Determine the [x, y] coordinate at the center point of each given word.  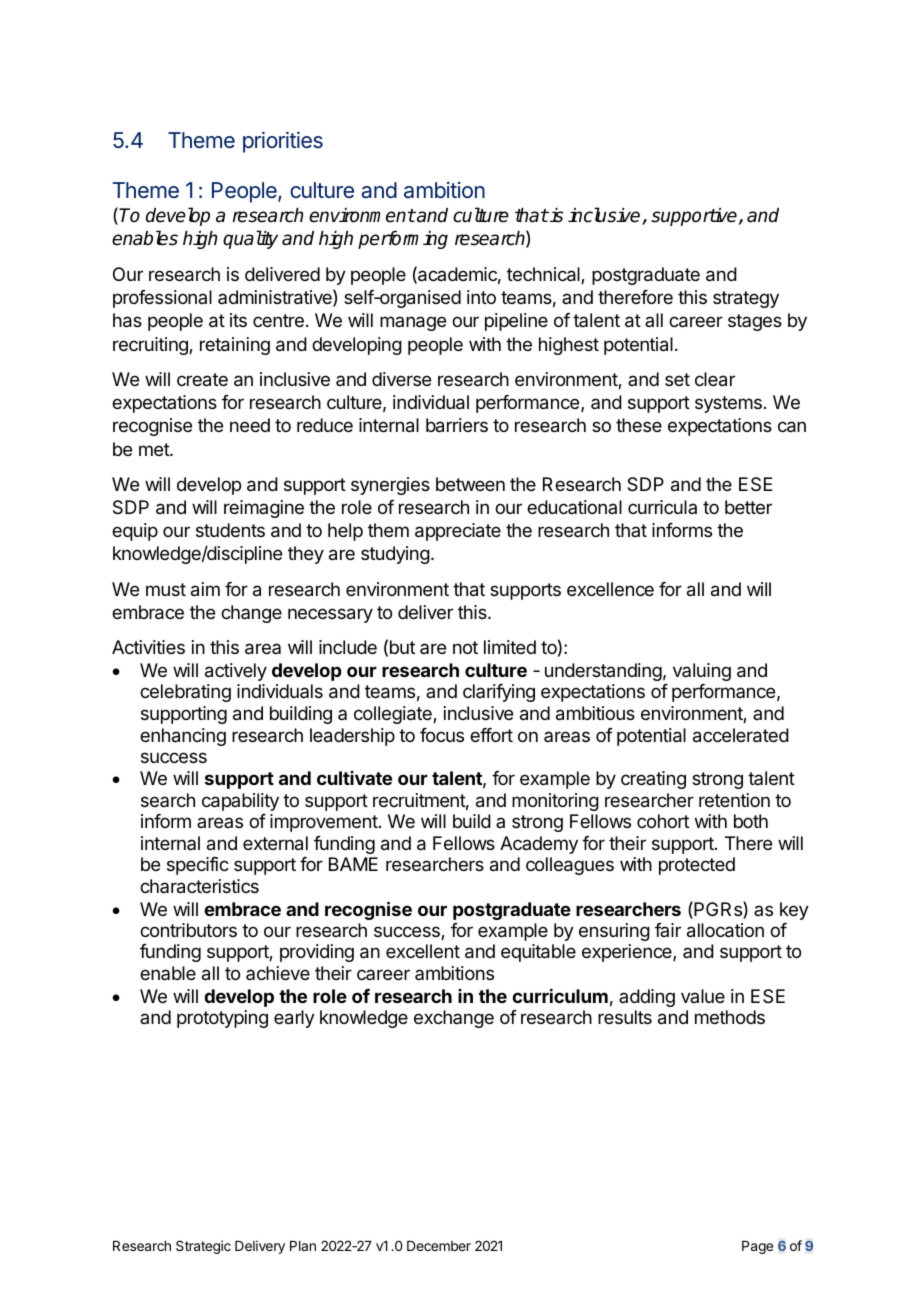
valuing [702, 672]
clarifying [499, 693]
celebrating [185, 693]
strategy [746, 299]
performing [403, 240]
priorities [283, 142]
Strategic [203, 1247]
